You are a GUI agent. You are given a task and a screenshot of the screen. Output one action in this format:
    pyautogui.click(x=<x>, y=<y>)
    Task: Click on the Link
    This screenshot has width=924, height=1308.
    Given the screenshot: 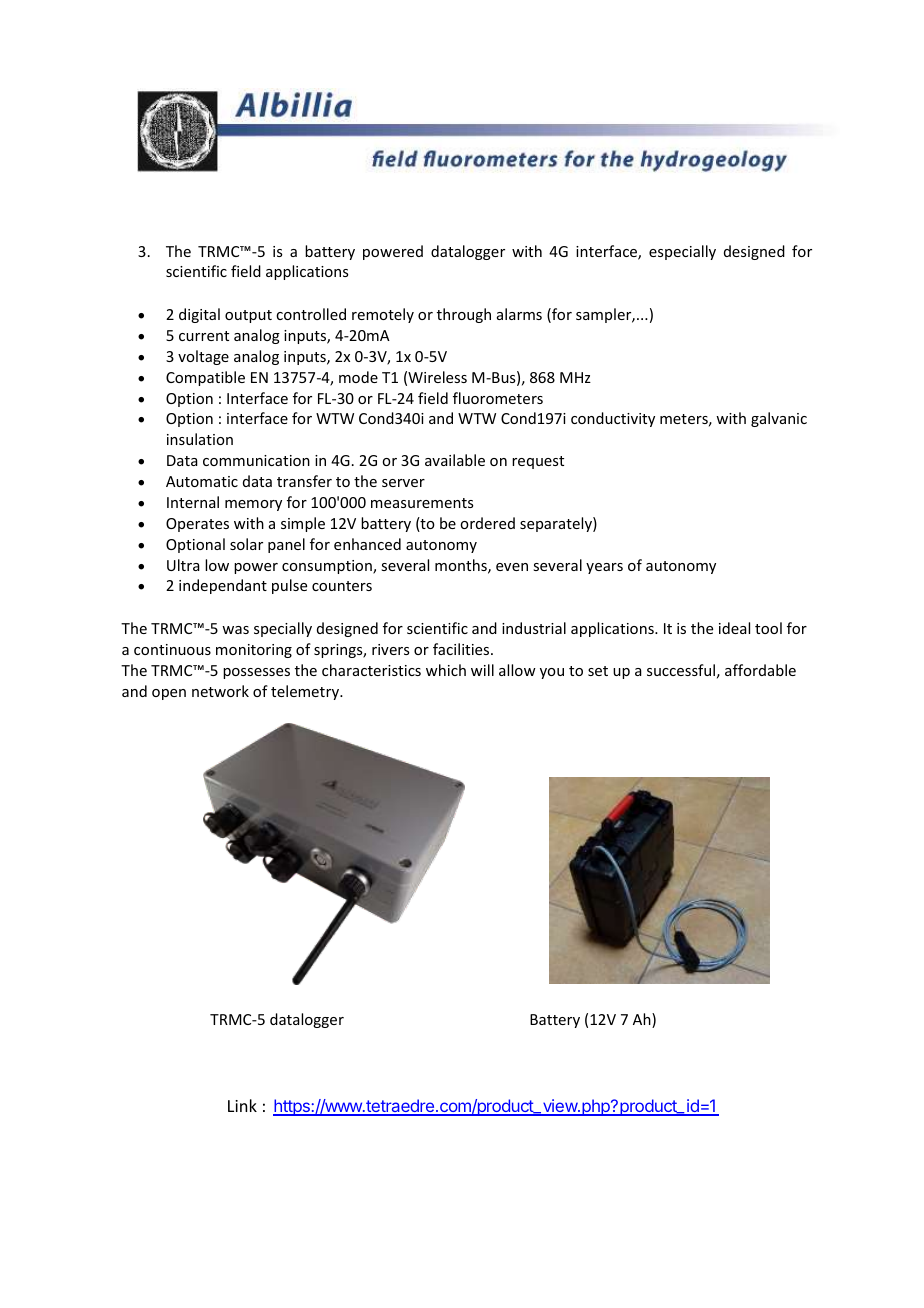 What is the action you would take?
    pyautogui.click(x=242, y=1105)
